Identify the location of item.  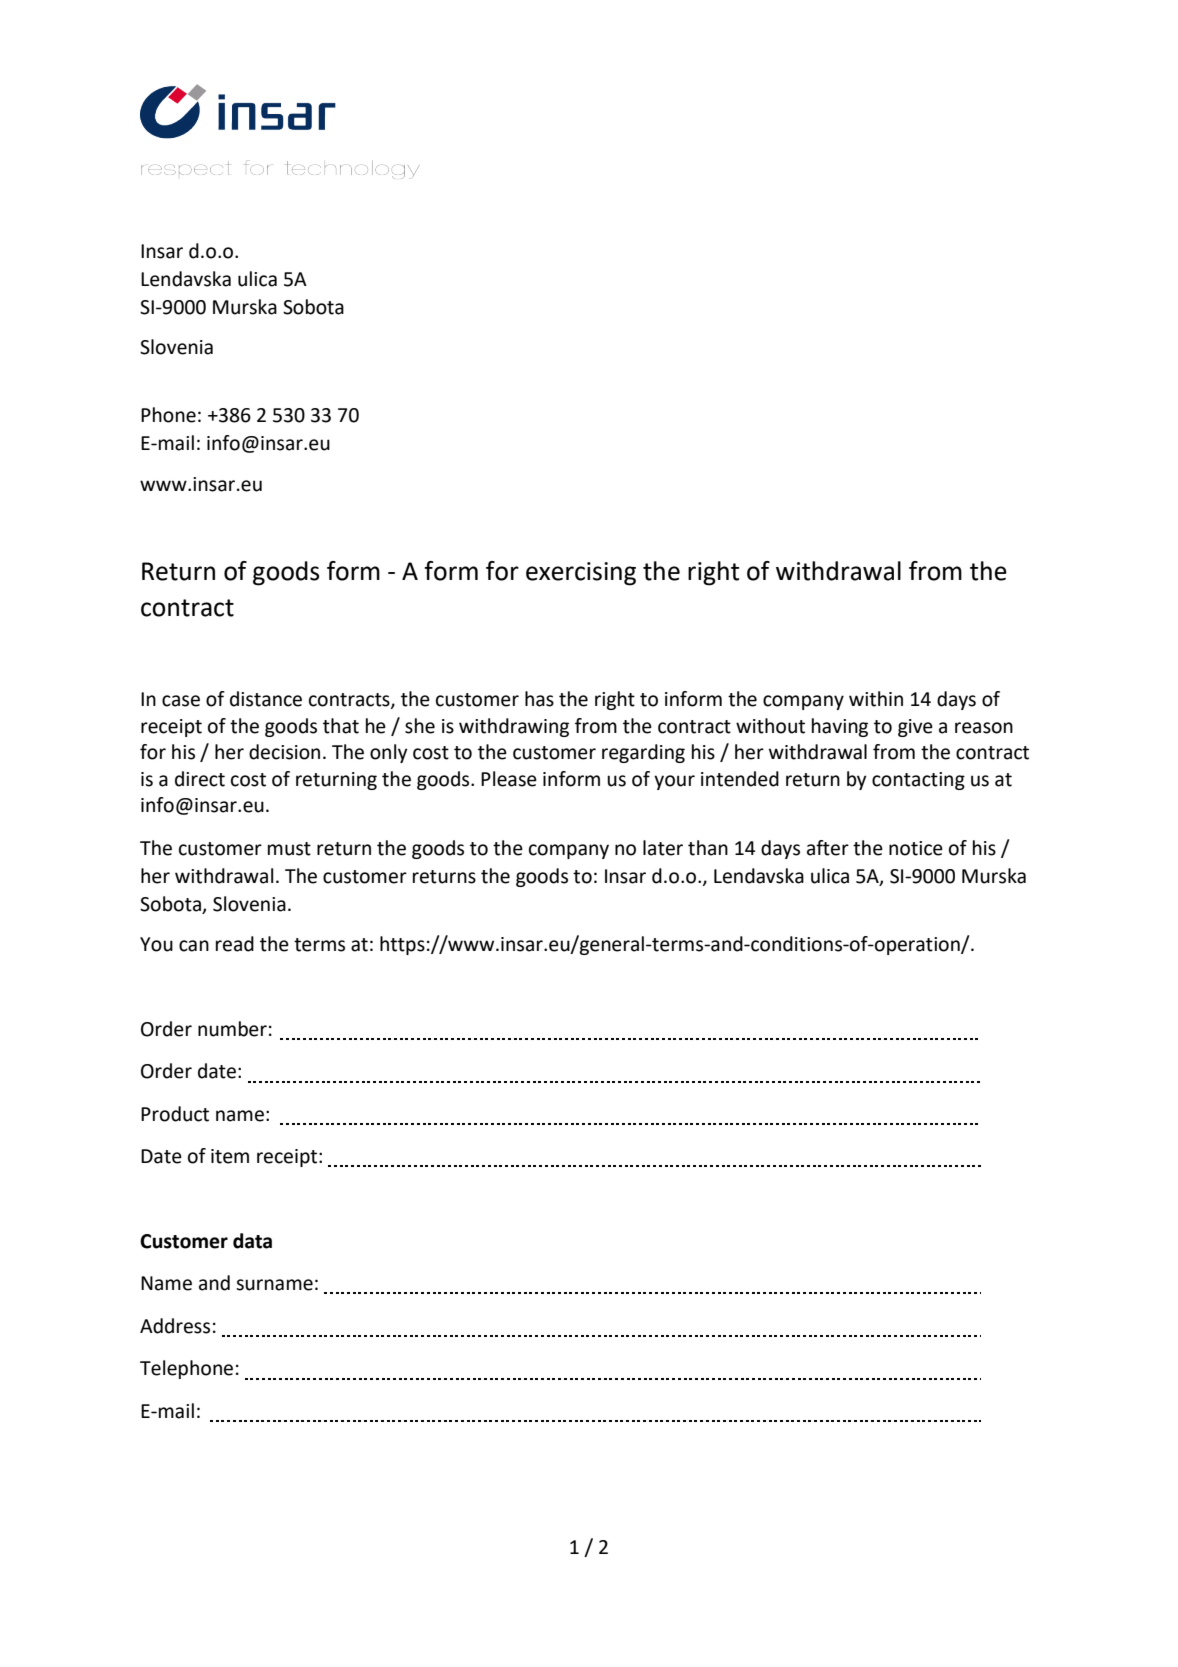
(230, 1156).
